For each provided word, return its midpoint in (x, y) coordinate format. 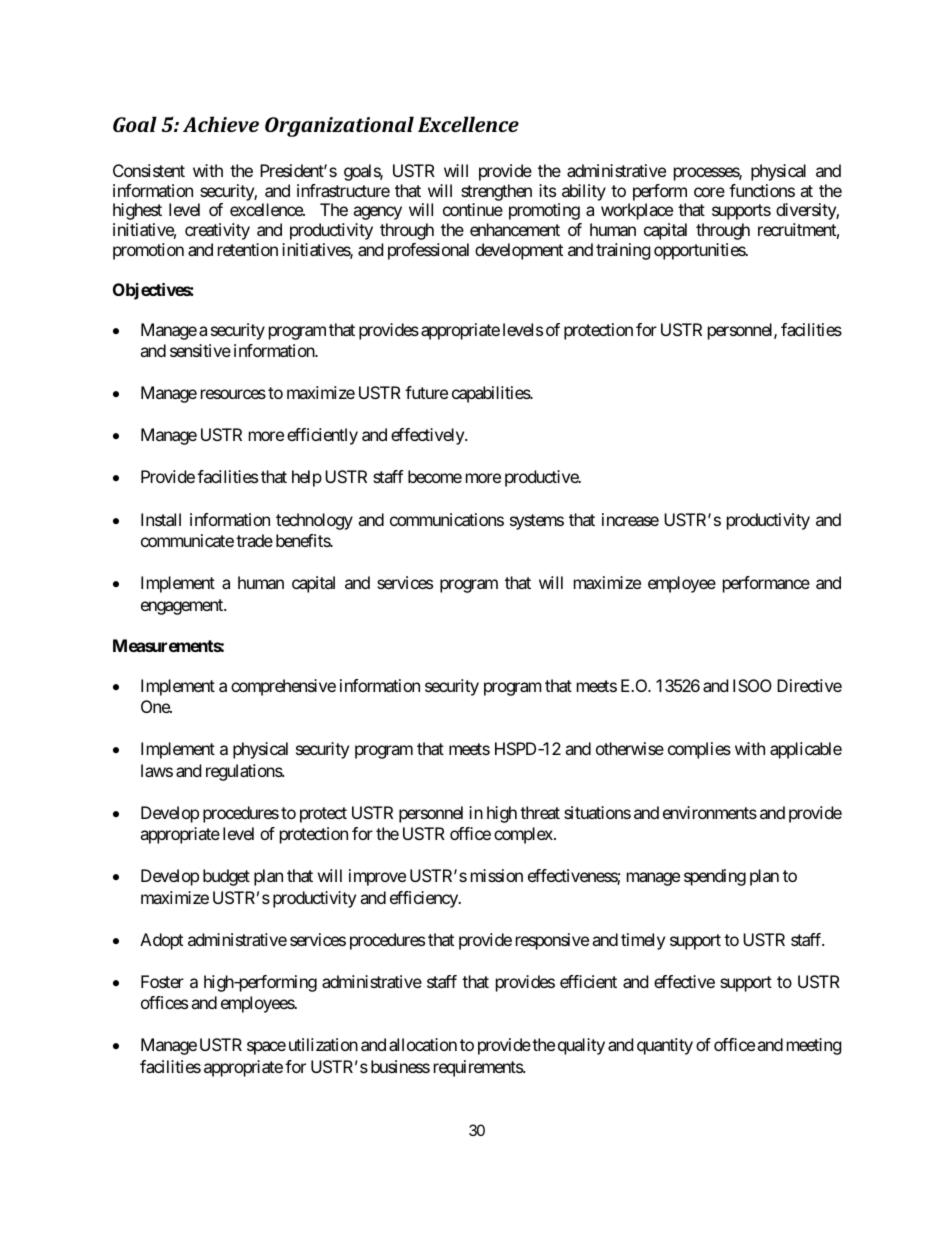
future (426, 392)
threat (540, 812)
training (623, 251)
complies (699, 750)
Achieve (221, 124)
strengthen (496, 192)
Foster (162, 981)
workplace (637, 211)
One (156, 706)
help (307, 478)
